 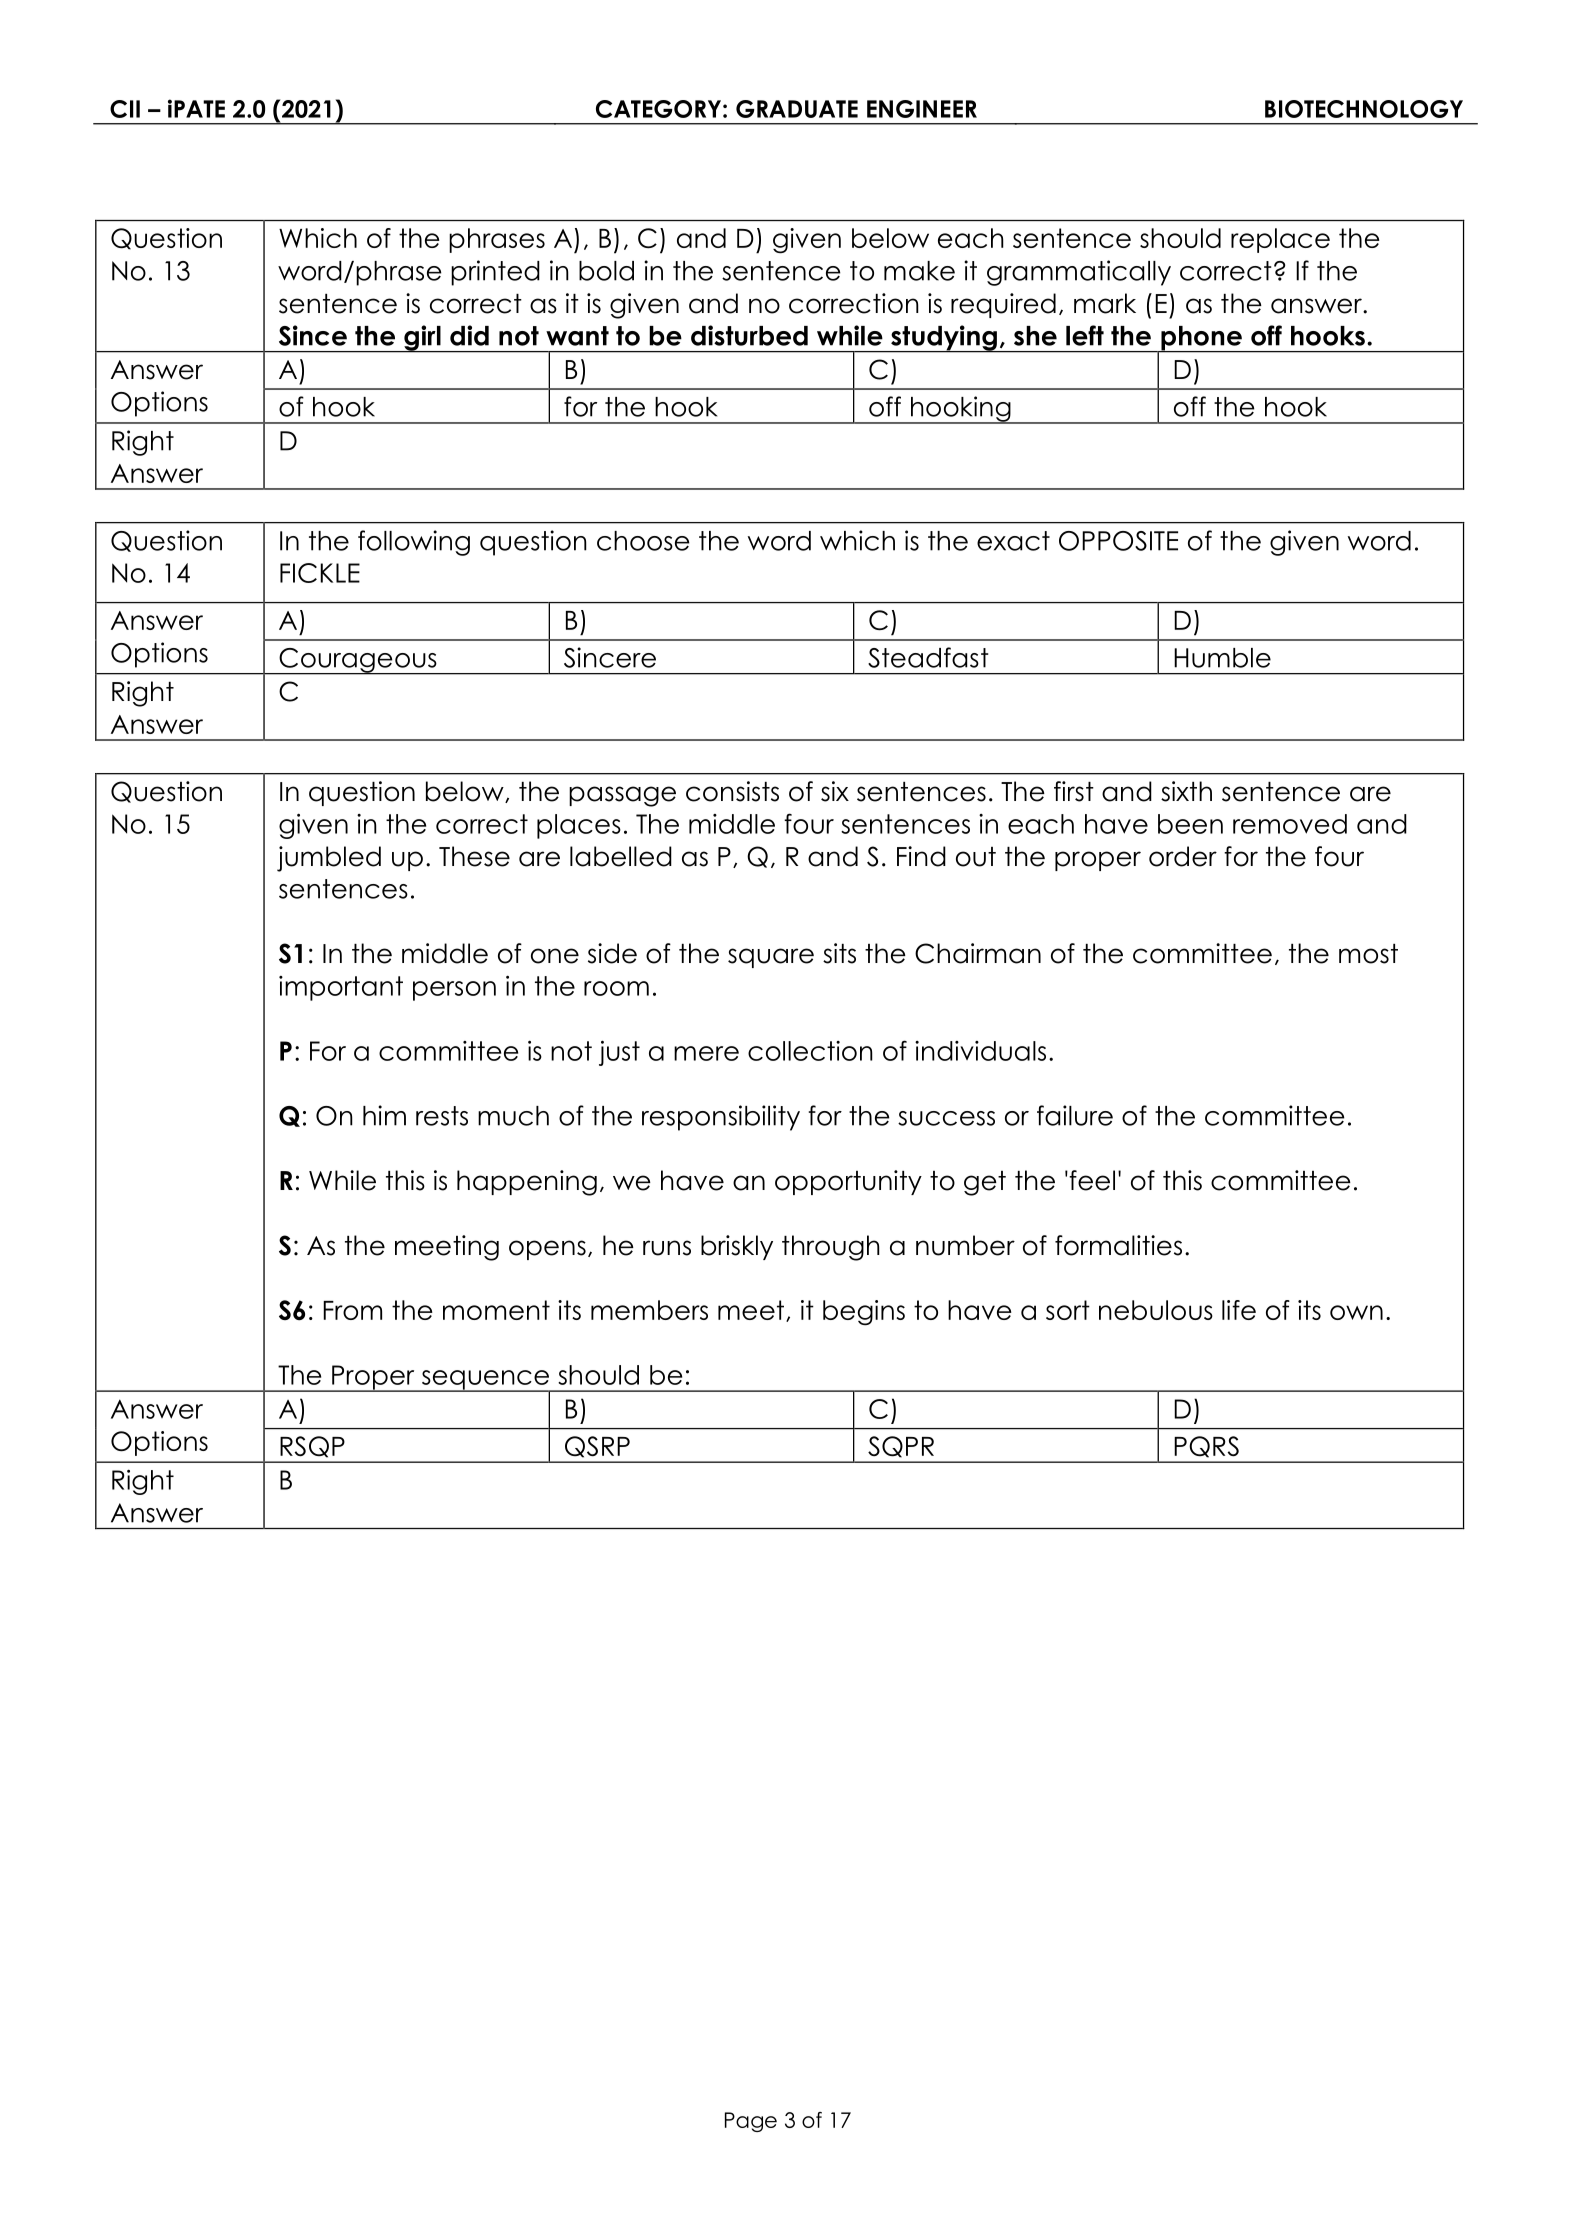 What do you see at coordinates (125, 109) in the screenshot?
I see `CII` at bounding box center [125, 109].
